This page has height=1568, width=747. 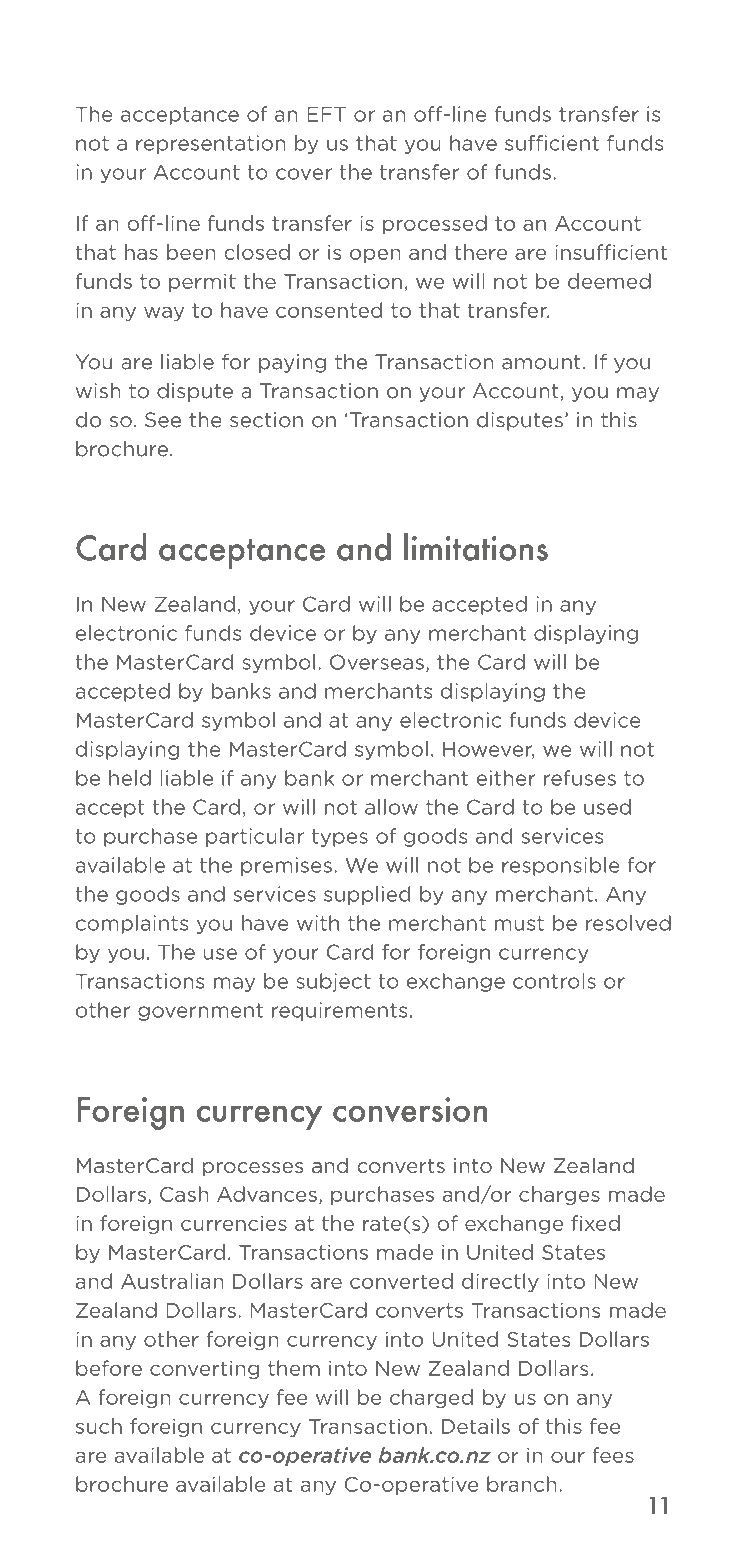 I want to click on refuses, so click(x=580, y=778).
